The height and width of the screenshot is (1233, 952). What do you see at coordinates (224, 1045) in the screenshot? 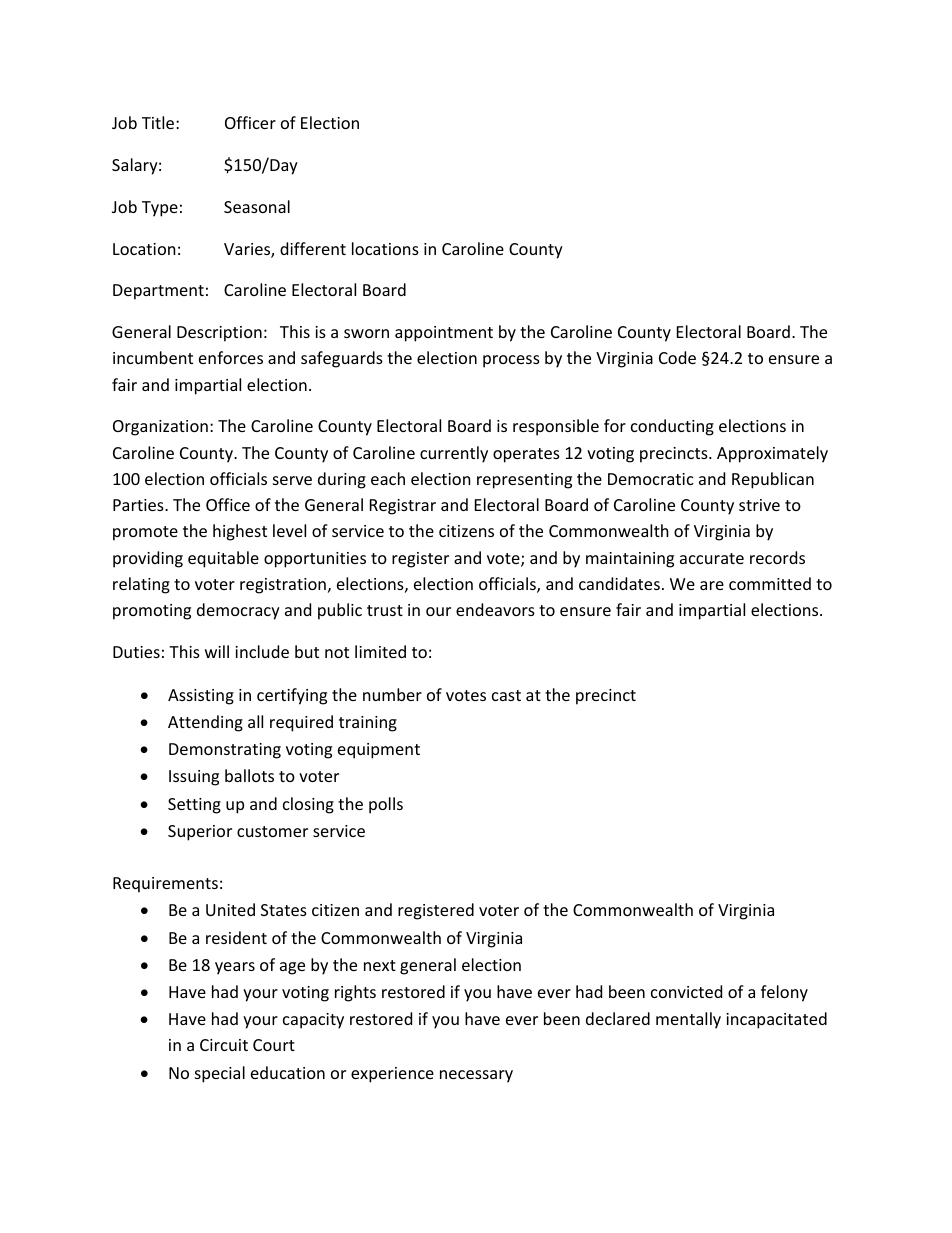
I see `Circuit` at bounding box center [224, 1045].
